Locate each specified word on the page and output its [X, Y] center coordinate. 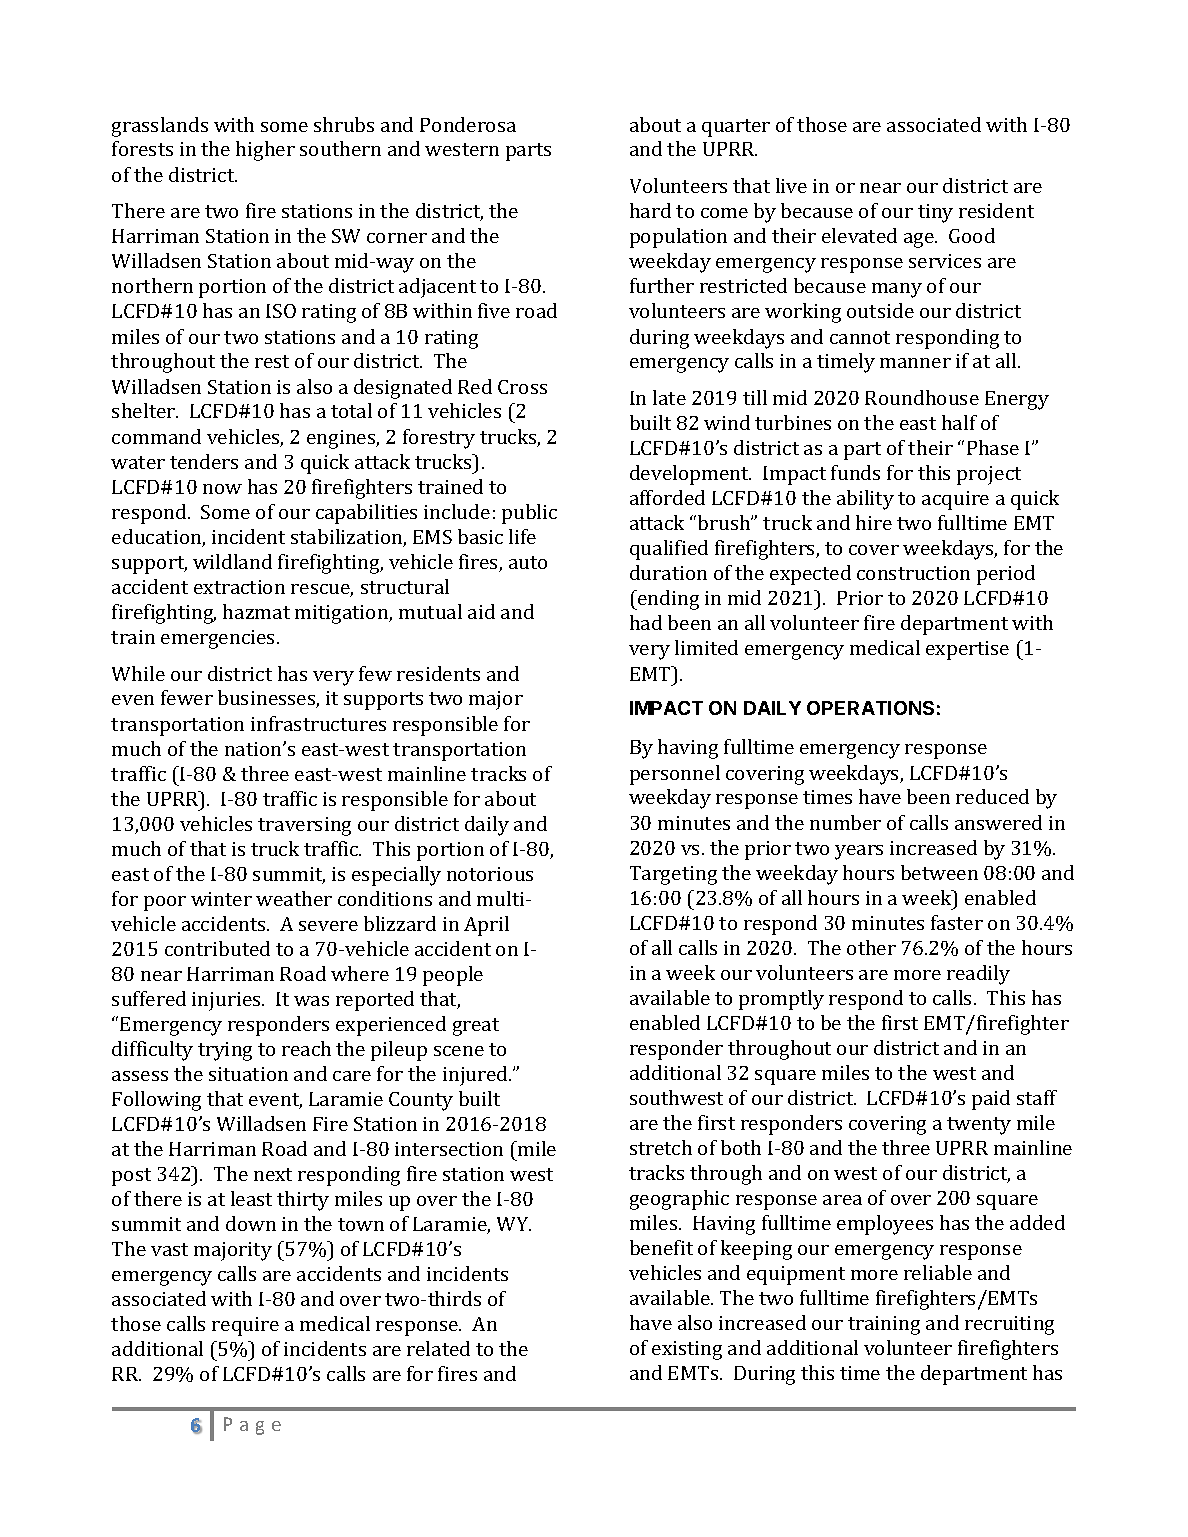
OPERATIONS [870, 708]
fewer [187, 697]
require [245, 1326]
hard [650, 210]
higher [265, 151]
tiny [935, 213]
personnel [675, 775]
